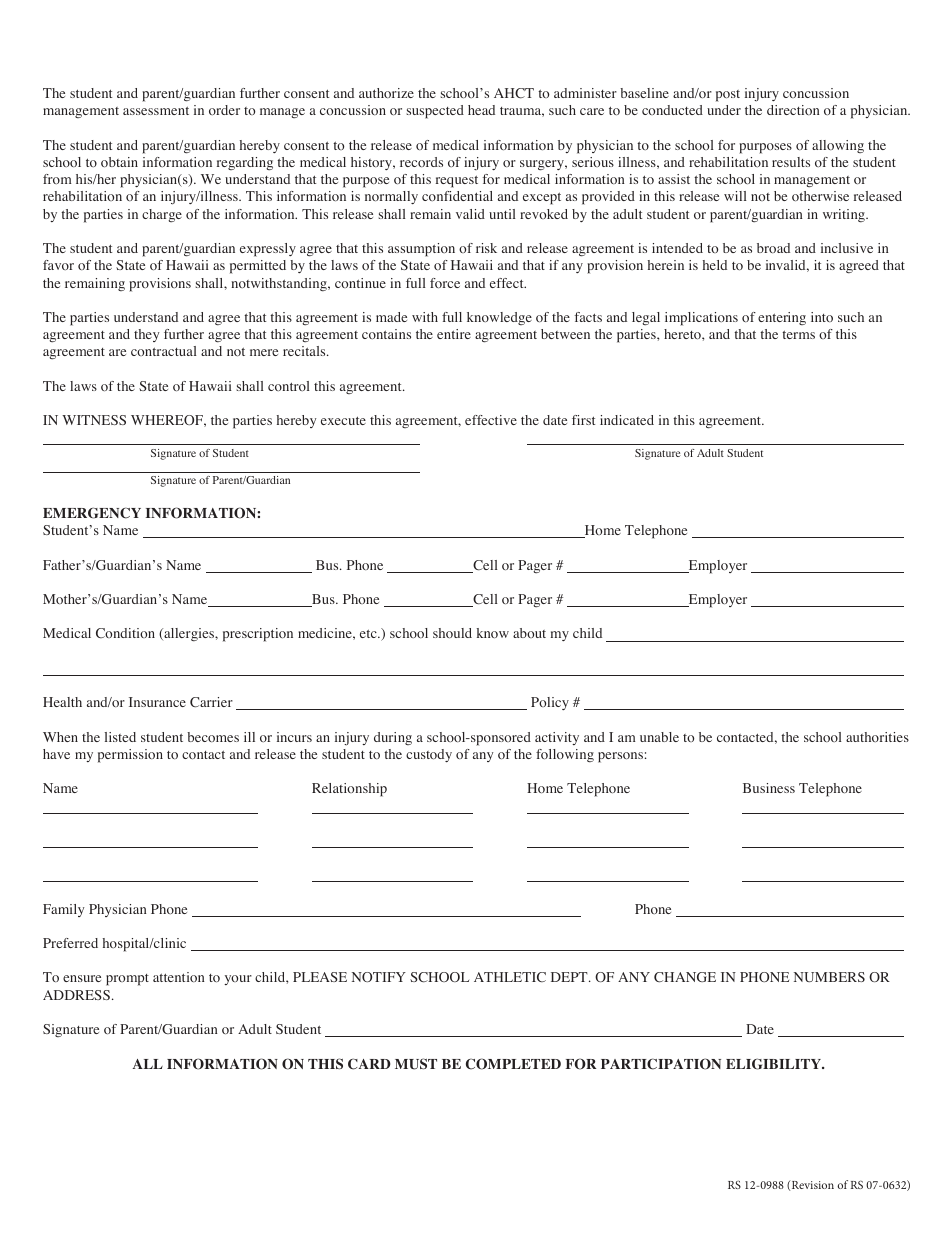 This screenshot has width=952, height=1233. Describe the element at coordinates (583, 420) in the screenshot. I see `first` at that location.
